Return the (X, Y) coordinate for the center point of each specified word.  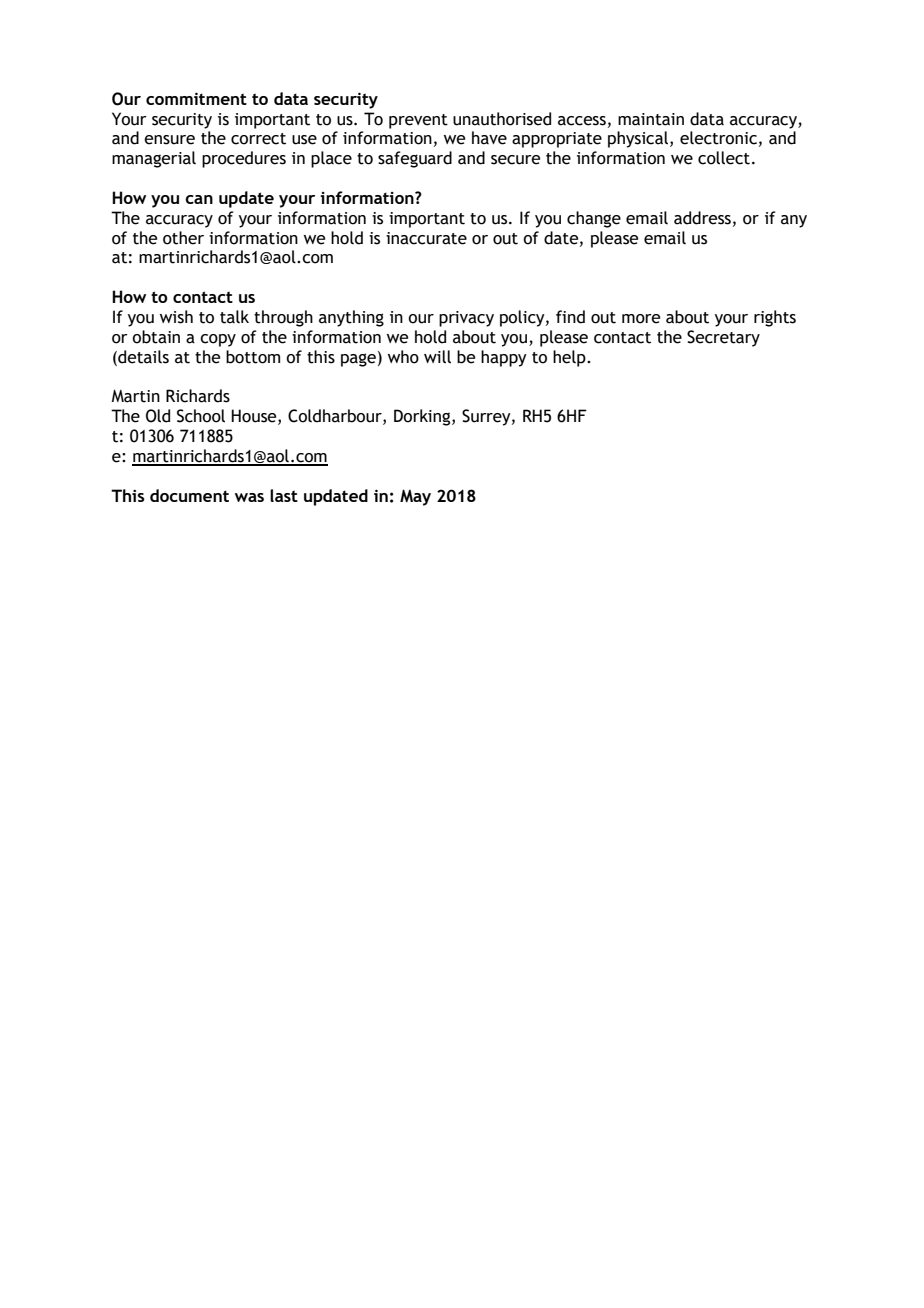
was (249, 497)
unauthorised (502, 119)
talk (234, 317)
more (641, 319)
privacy (466, 319)
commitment (196, 98)
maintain (651, 119)
